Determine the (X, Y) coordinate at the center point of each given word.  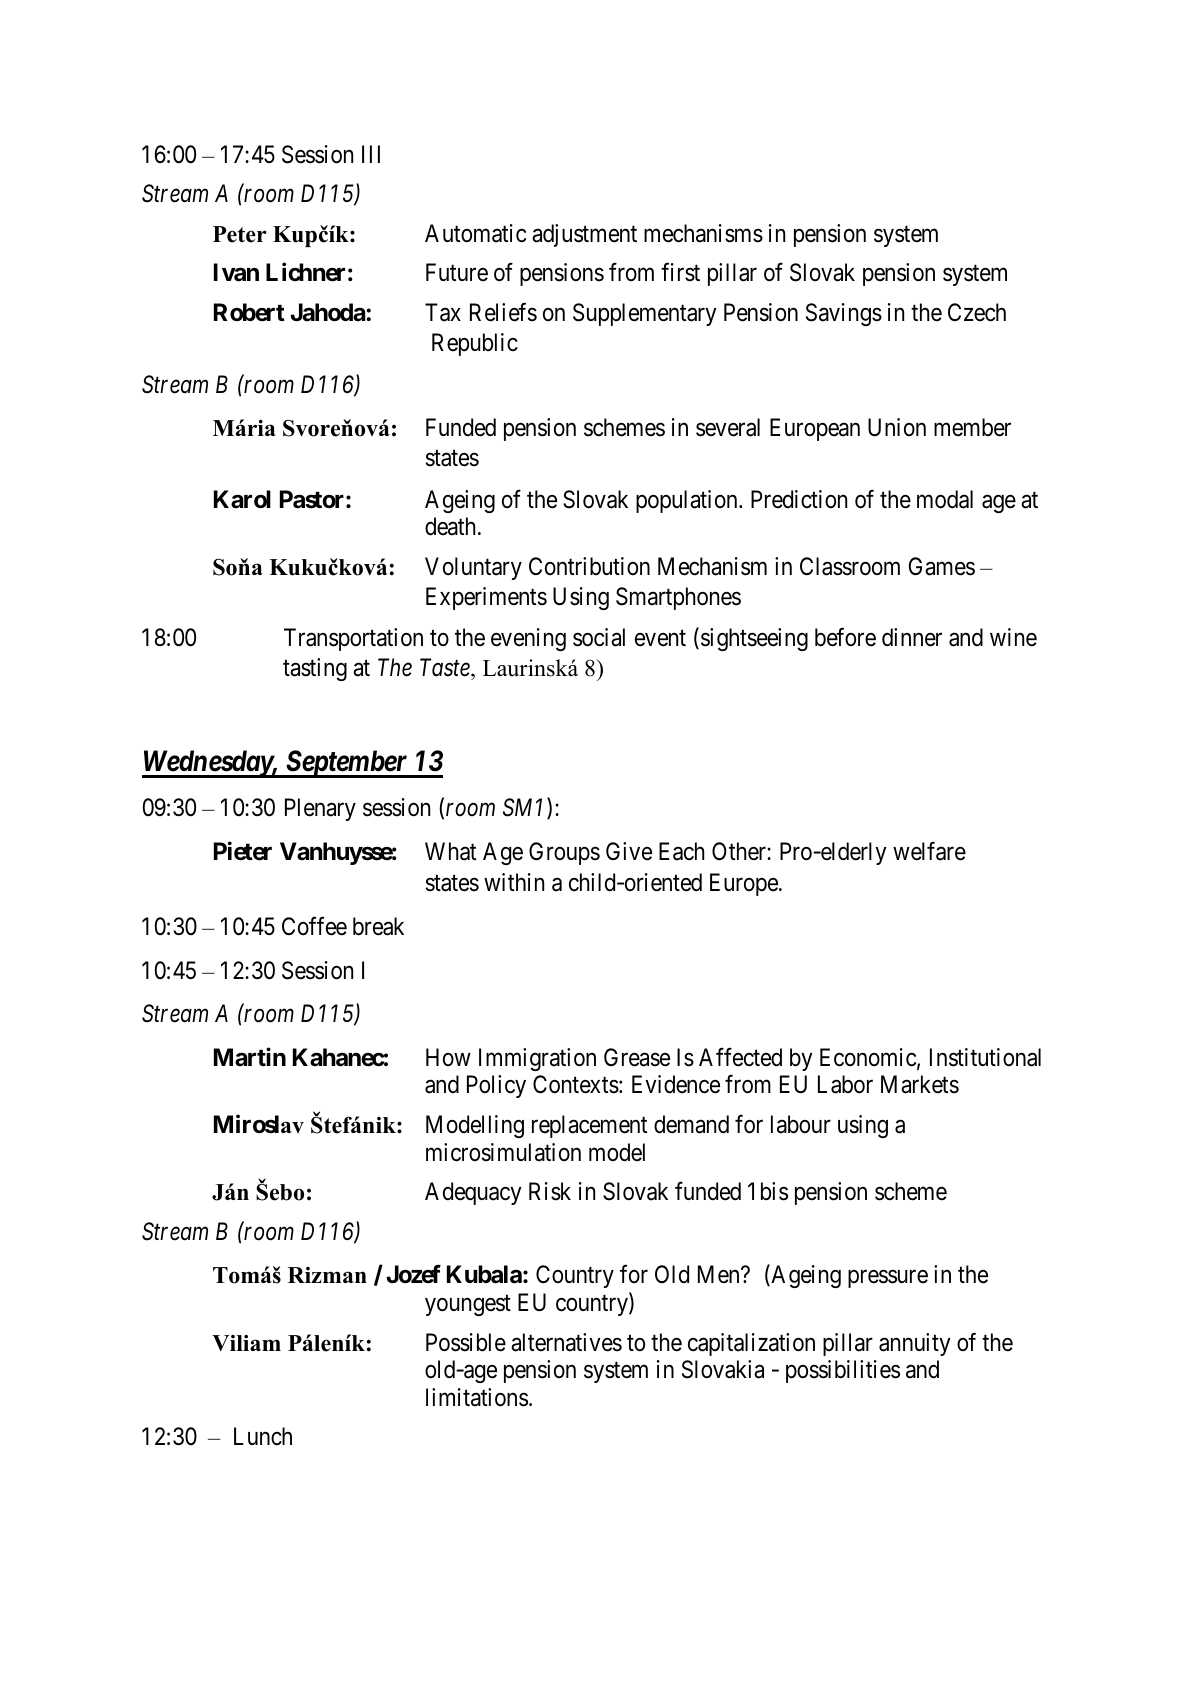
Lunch (263, 1436)
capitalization (751, 1344)
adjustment (584, 235)
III (371, 154)
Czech (977, 312)
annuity (915, 1344)
